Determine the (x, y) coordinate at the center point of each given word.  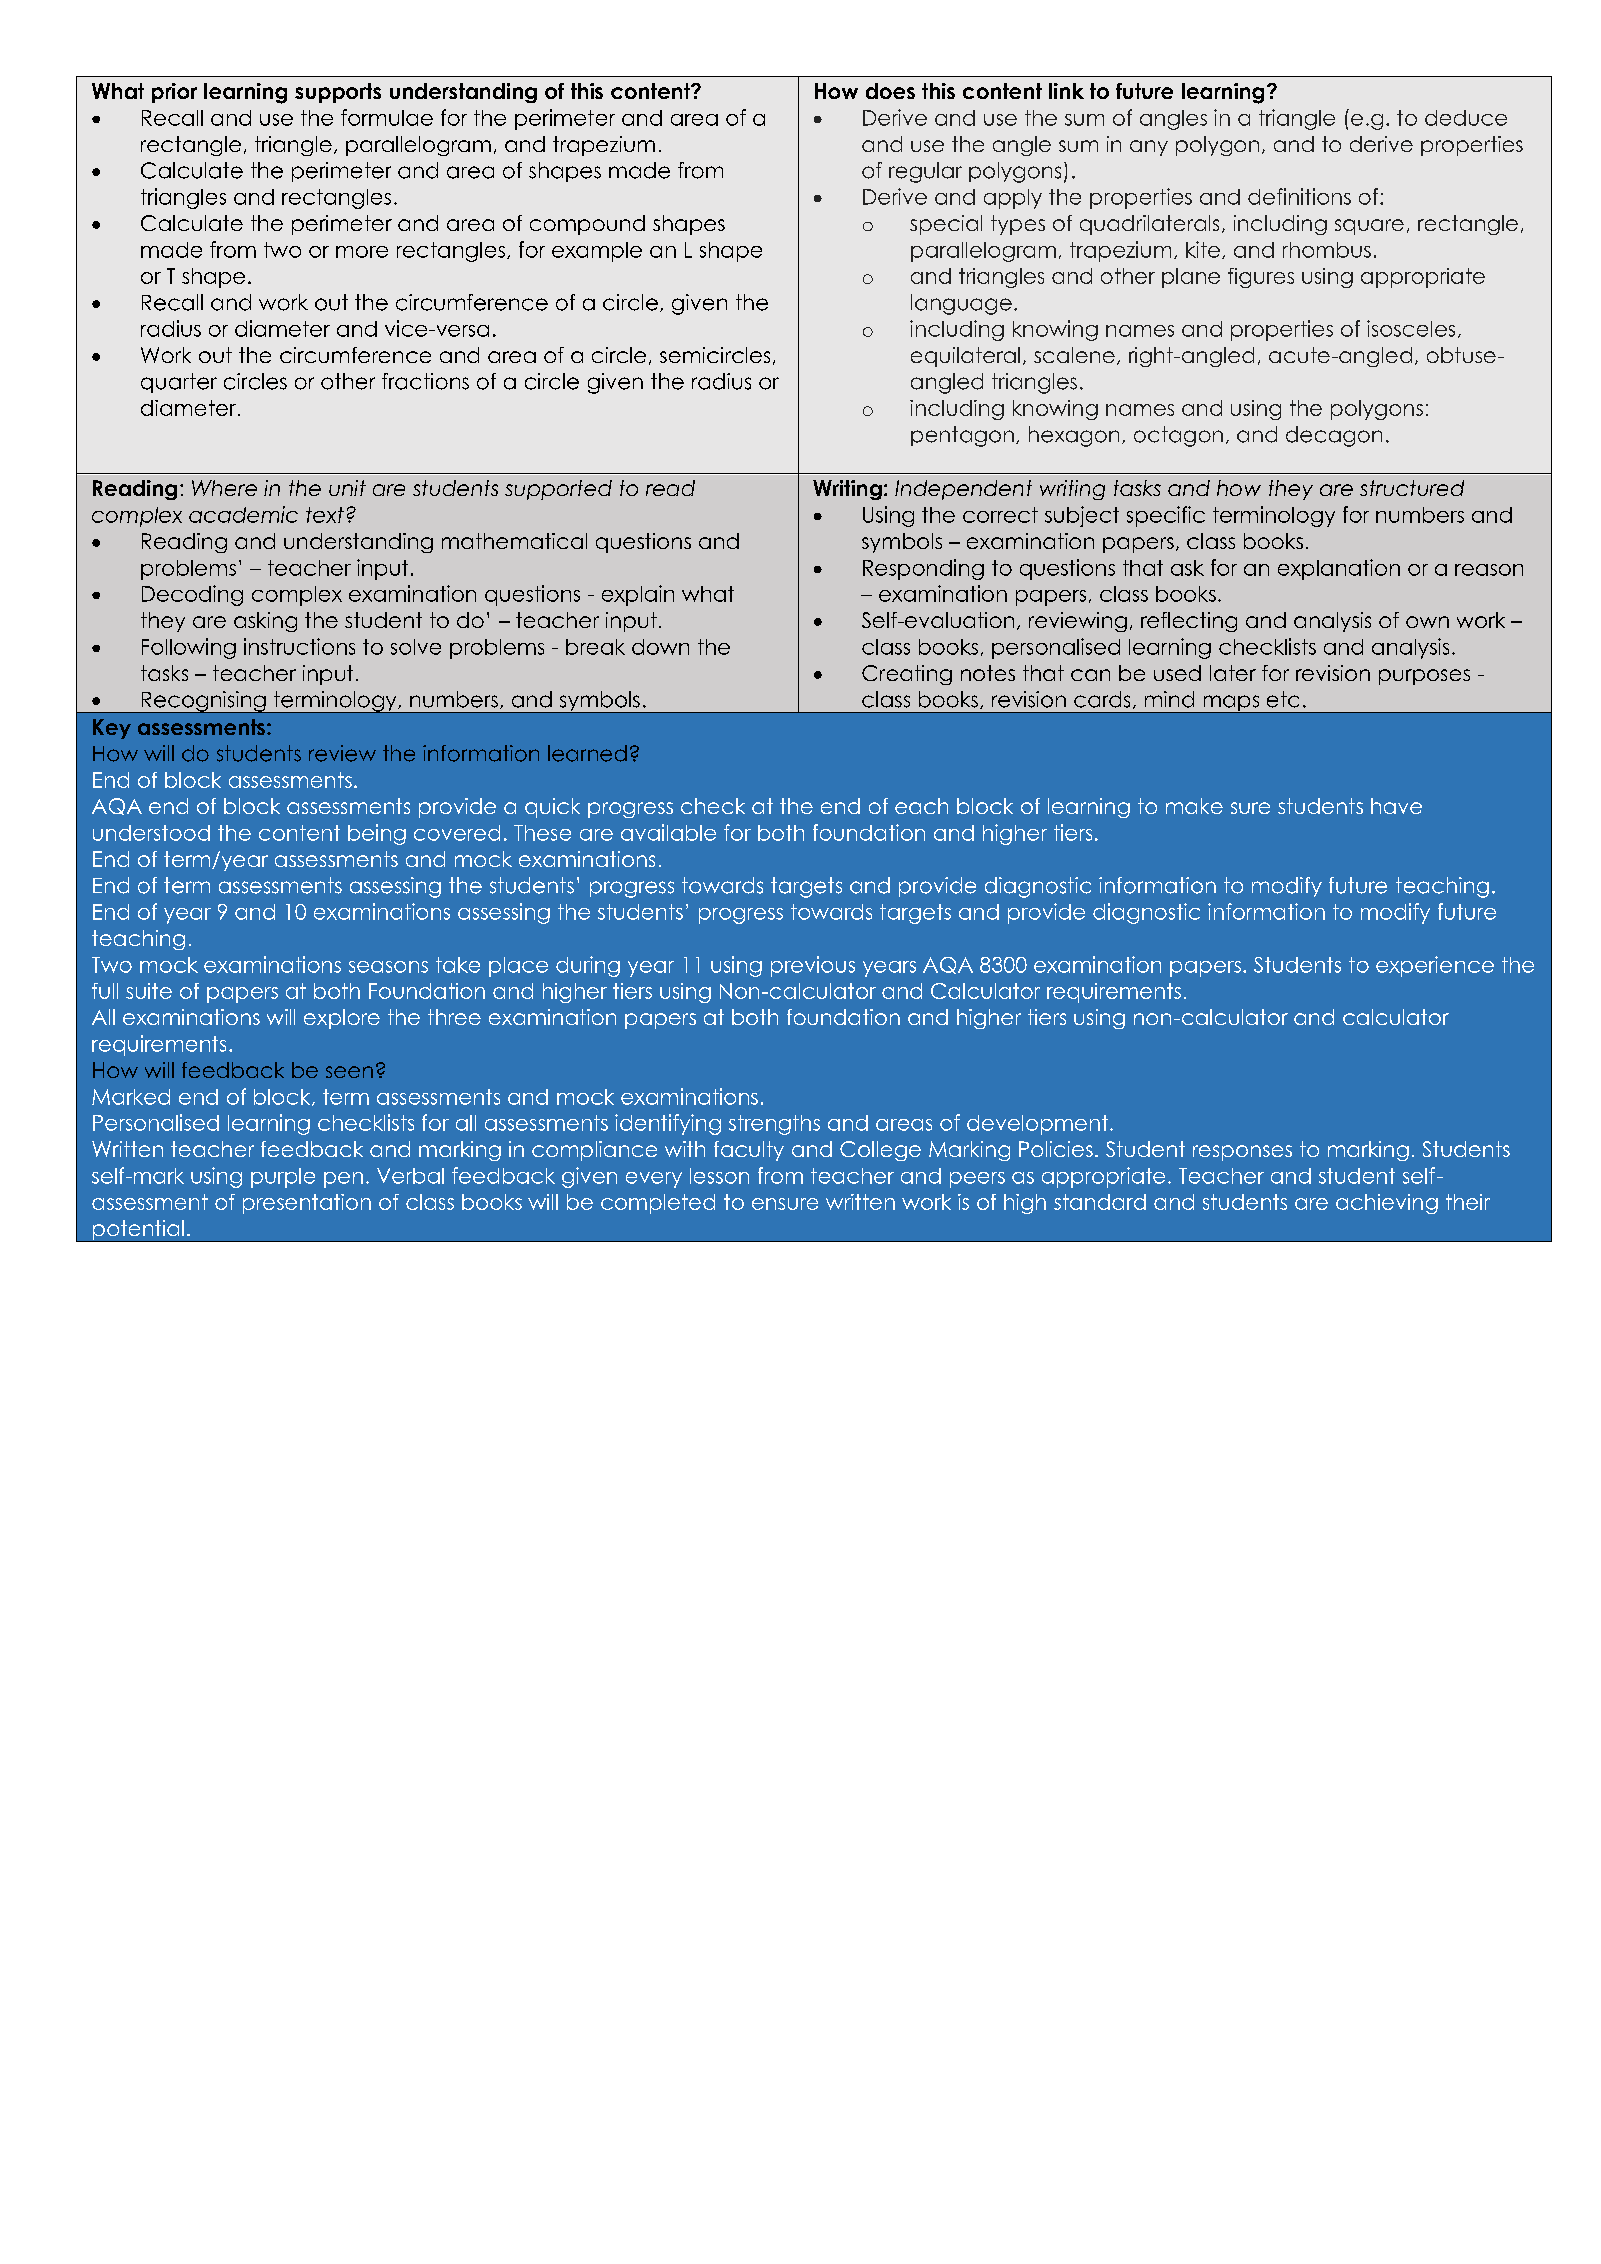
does (890, 91)
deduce (1466, 118)
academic (243, 514)
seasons (388, 967)
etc (1283, 699)
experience (1435, 966)
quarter (179, 383)
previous (813, 966)
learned (587, 753)
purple (283, 1178)
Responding (923, 569)
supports (338, 93)
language (961, 304)
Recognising (203, 702)
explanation (1339, 569)
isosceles (1411, 328)
